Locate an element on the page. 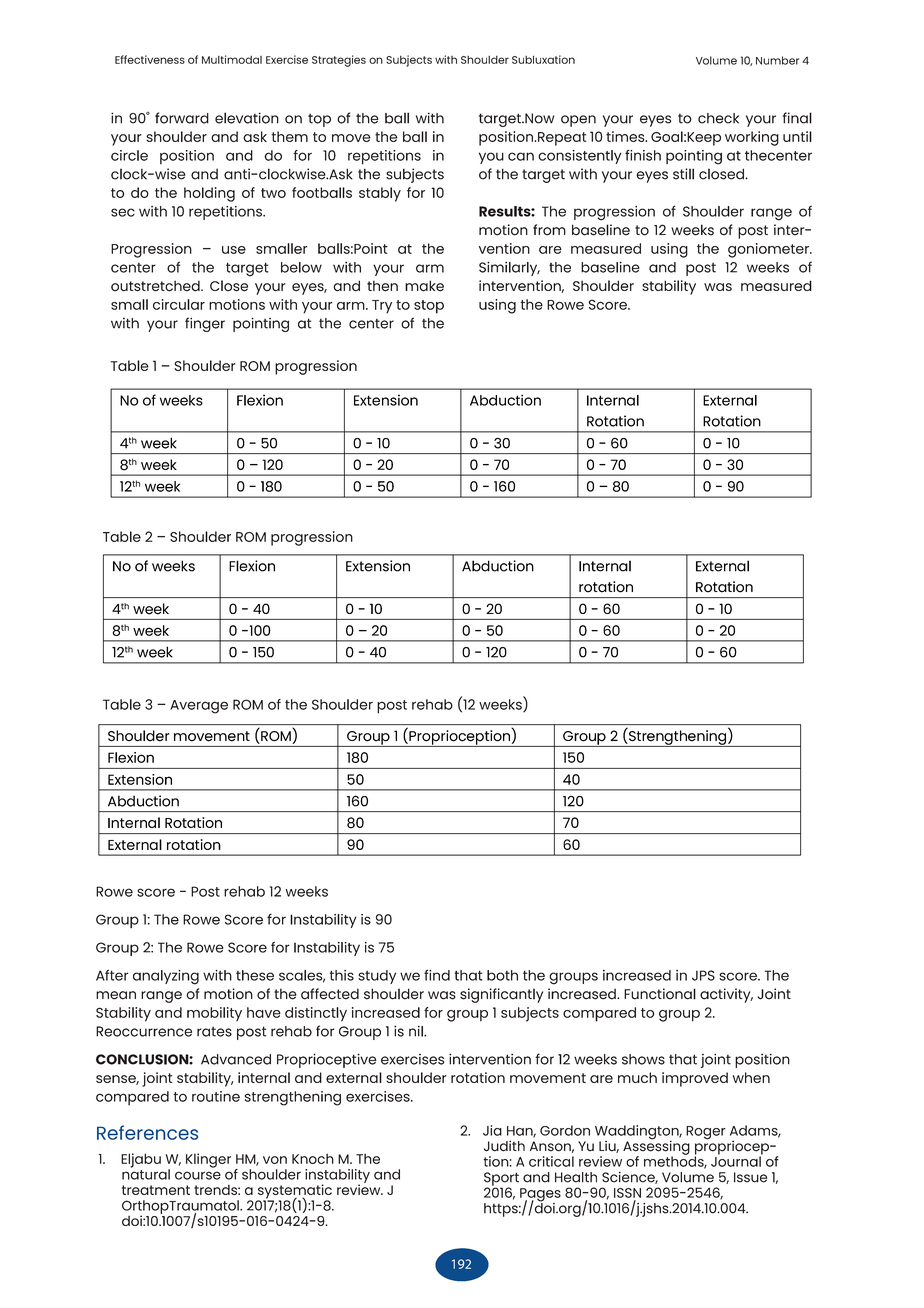 The image size is (924, 1308). Strategies is located at coordinates (339, 61).
